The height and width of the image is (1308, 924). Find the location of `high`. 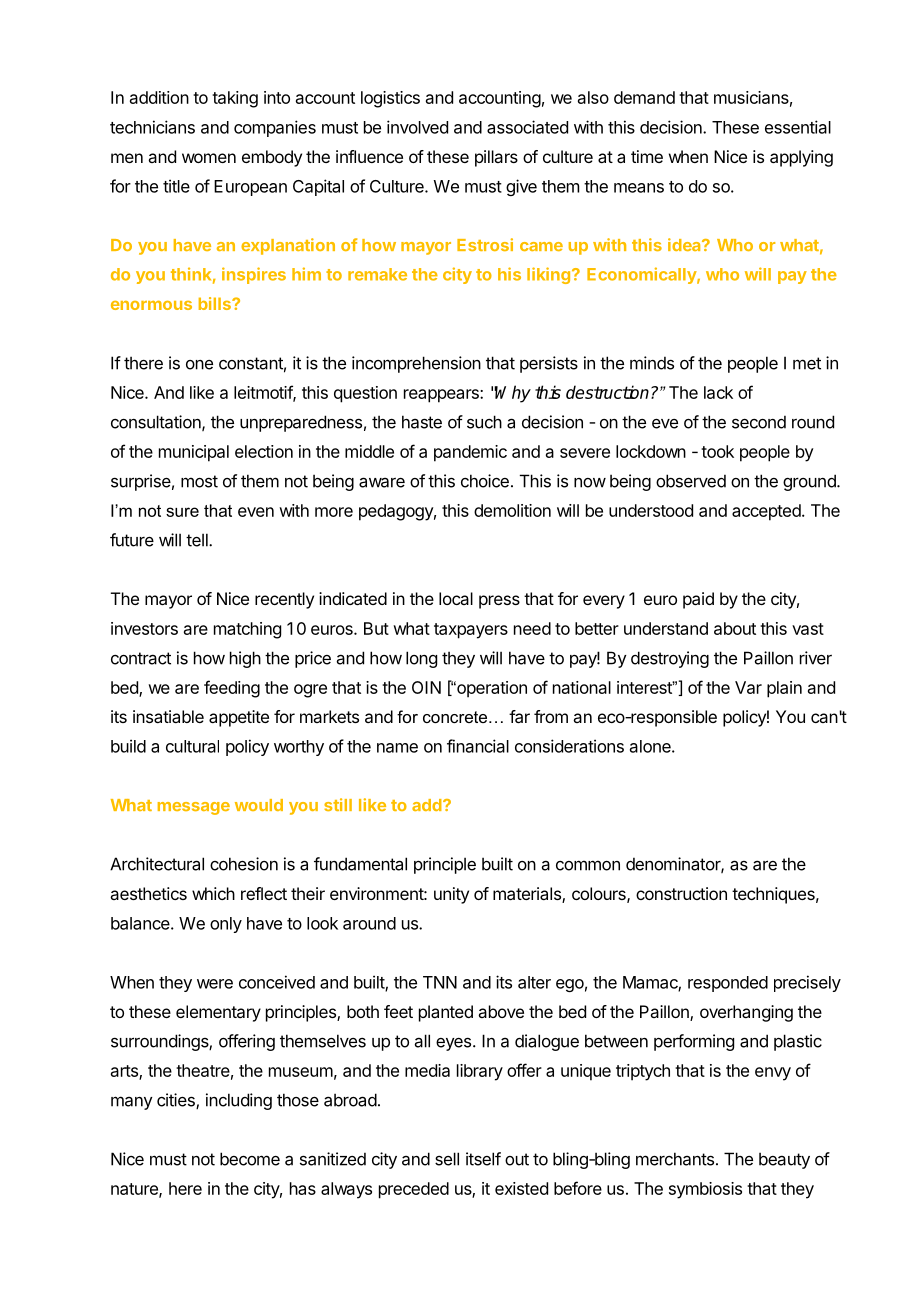

high is located at coordinates (245, 659).
